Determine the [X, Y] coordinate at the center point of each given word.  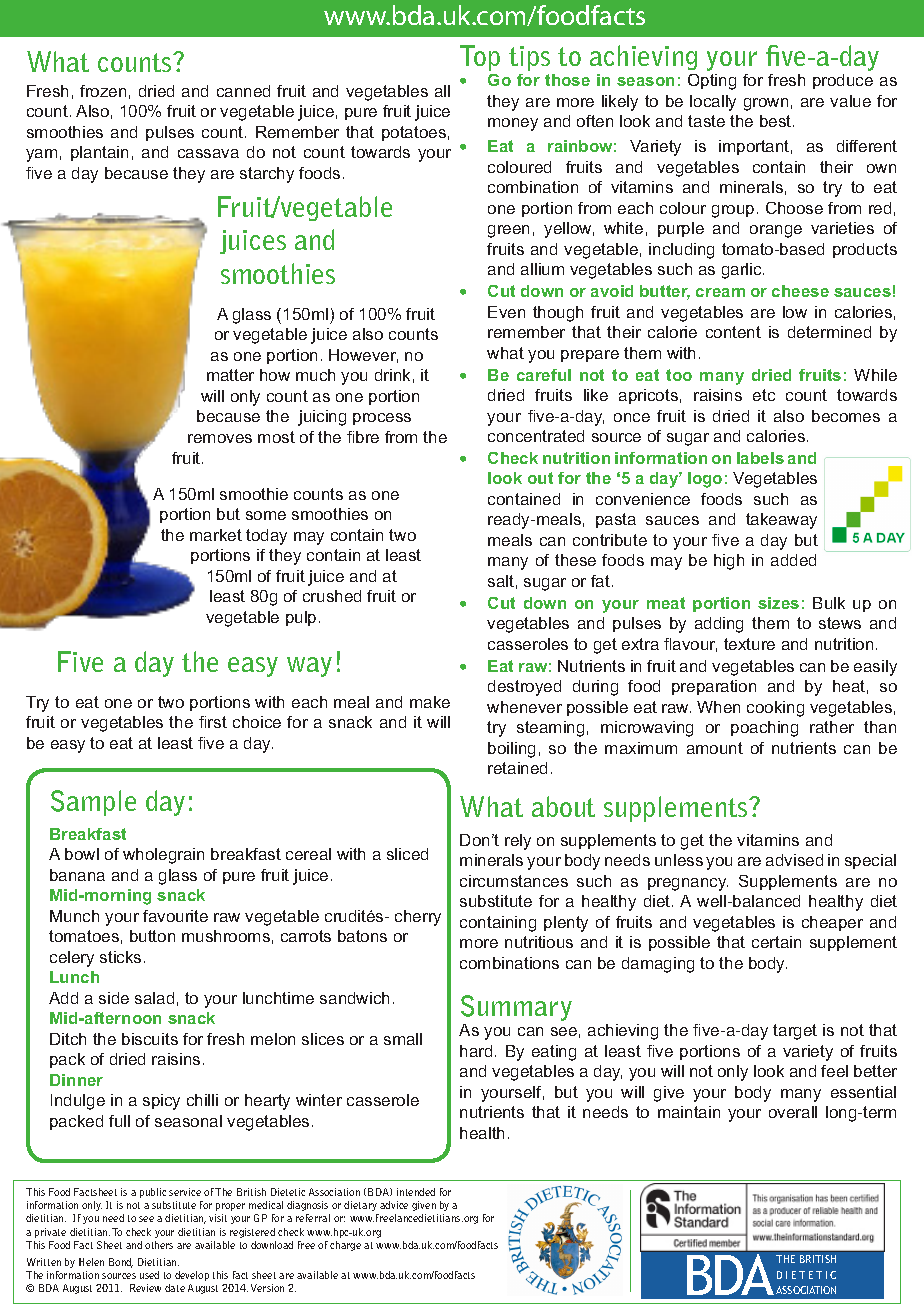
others [159, 1245]
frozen [103, 91]
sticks [120, 957]
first [213, 722]
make [430, 702]
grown [766, 104]
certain [776, 942]
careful [544, 375]
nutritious [539, 942]
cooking [775, 709]
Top [480, 58]
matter [230, 375]
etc [764, 395]
